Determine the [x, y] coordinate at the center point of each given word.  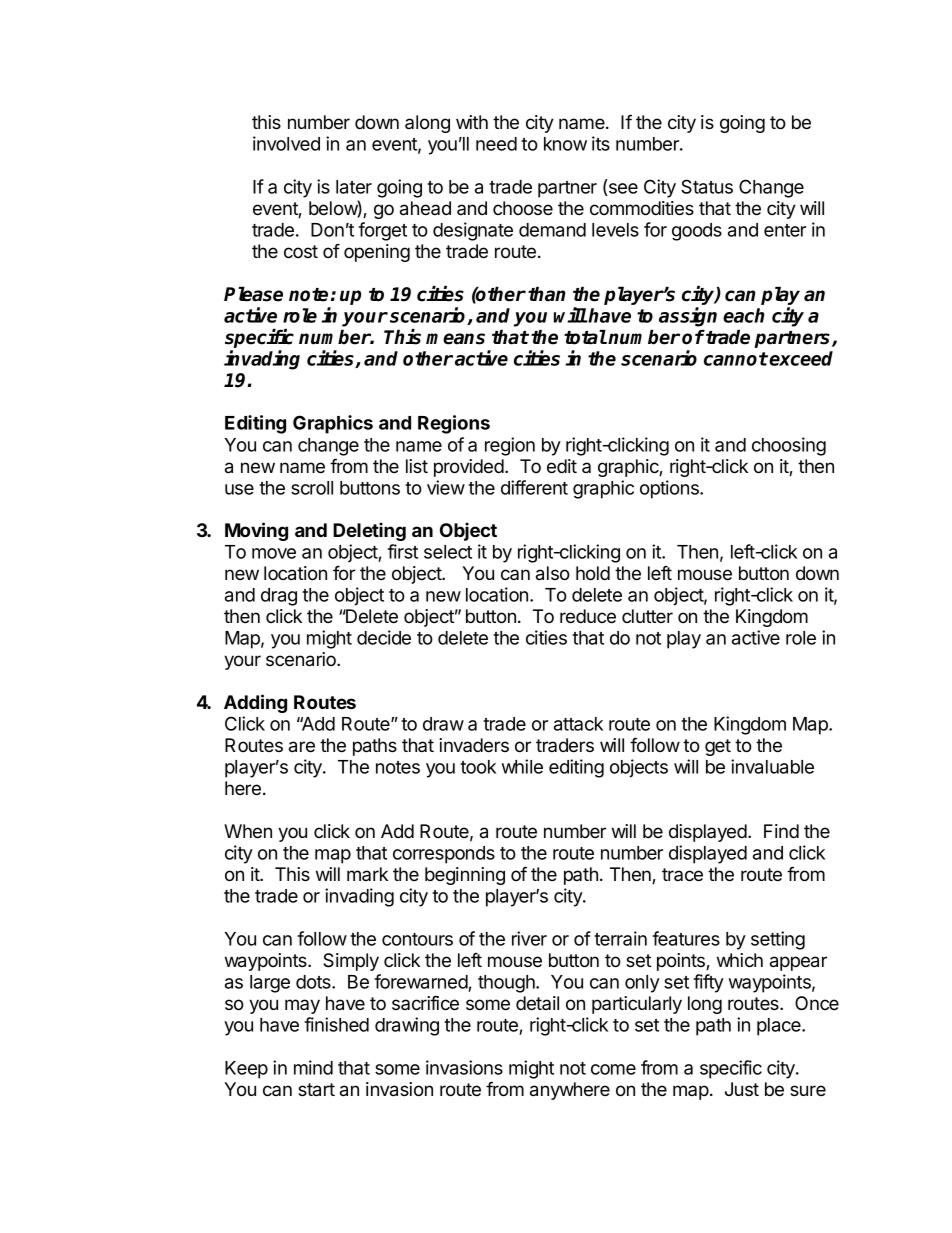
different [534, 487]
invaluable [772, 766]
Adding [255, 703]
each [744, 315]
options [670, 489]
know [565, 144]
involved [286, 143]
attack [578, 724]
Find [781, 831]
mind [313, 1067]
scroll [312, 488]
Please [253, 294]
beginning [465, 876]
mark [367, 874]
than [546, 294]
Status [707, 186]
